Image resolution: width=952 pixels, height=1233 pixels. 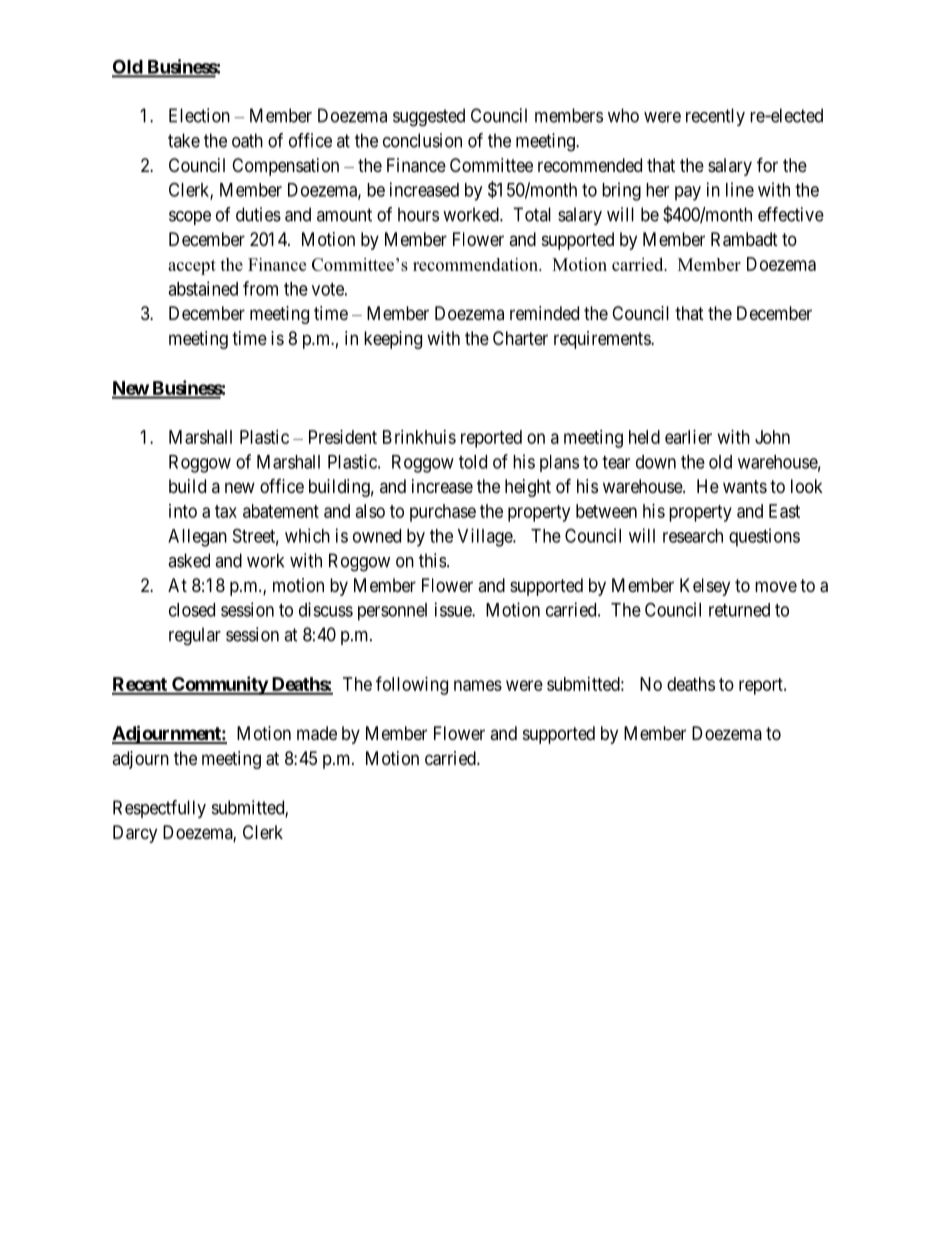 I want to click on requirements, so click(x=603, y=340).
